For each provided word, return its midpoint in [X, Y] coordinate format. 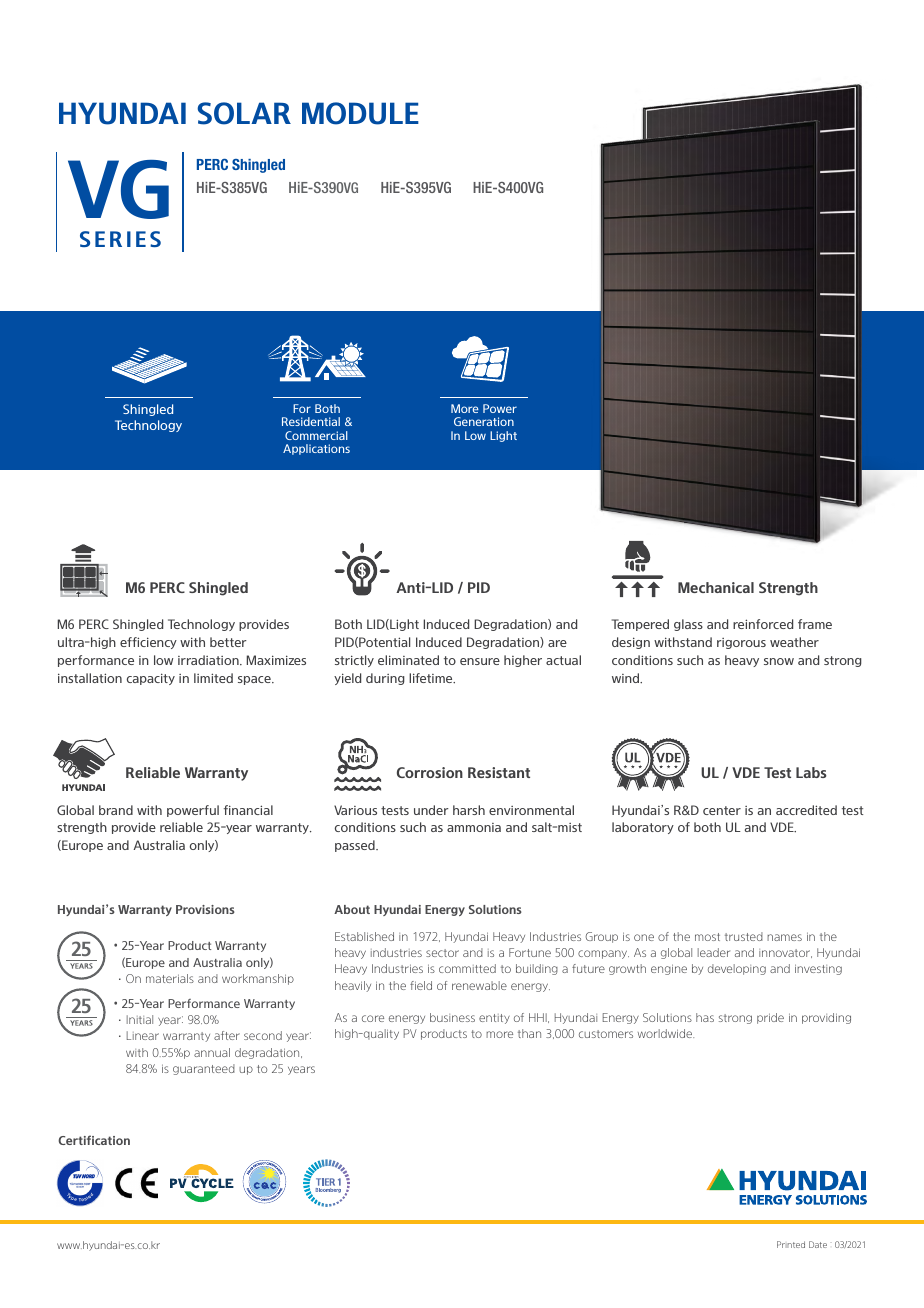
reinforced [763, 624]
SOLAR [244, 113]
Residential [311, 421]
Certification [94, 1140]
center [722, 810]
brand [116, 810]
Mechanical [716, 587]
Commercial [316, 435]
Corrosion [430, 772]
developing [737, 969]
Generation [484, 421]
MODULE [360, 113]
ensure [480, 661]
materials [170, 978]
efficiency [148, 643]
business [452, 1017]
